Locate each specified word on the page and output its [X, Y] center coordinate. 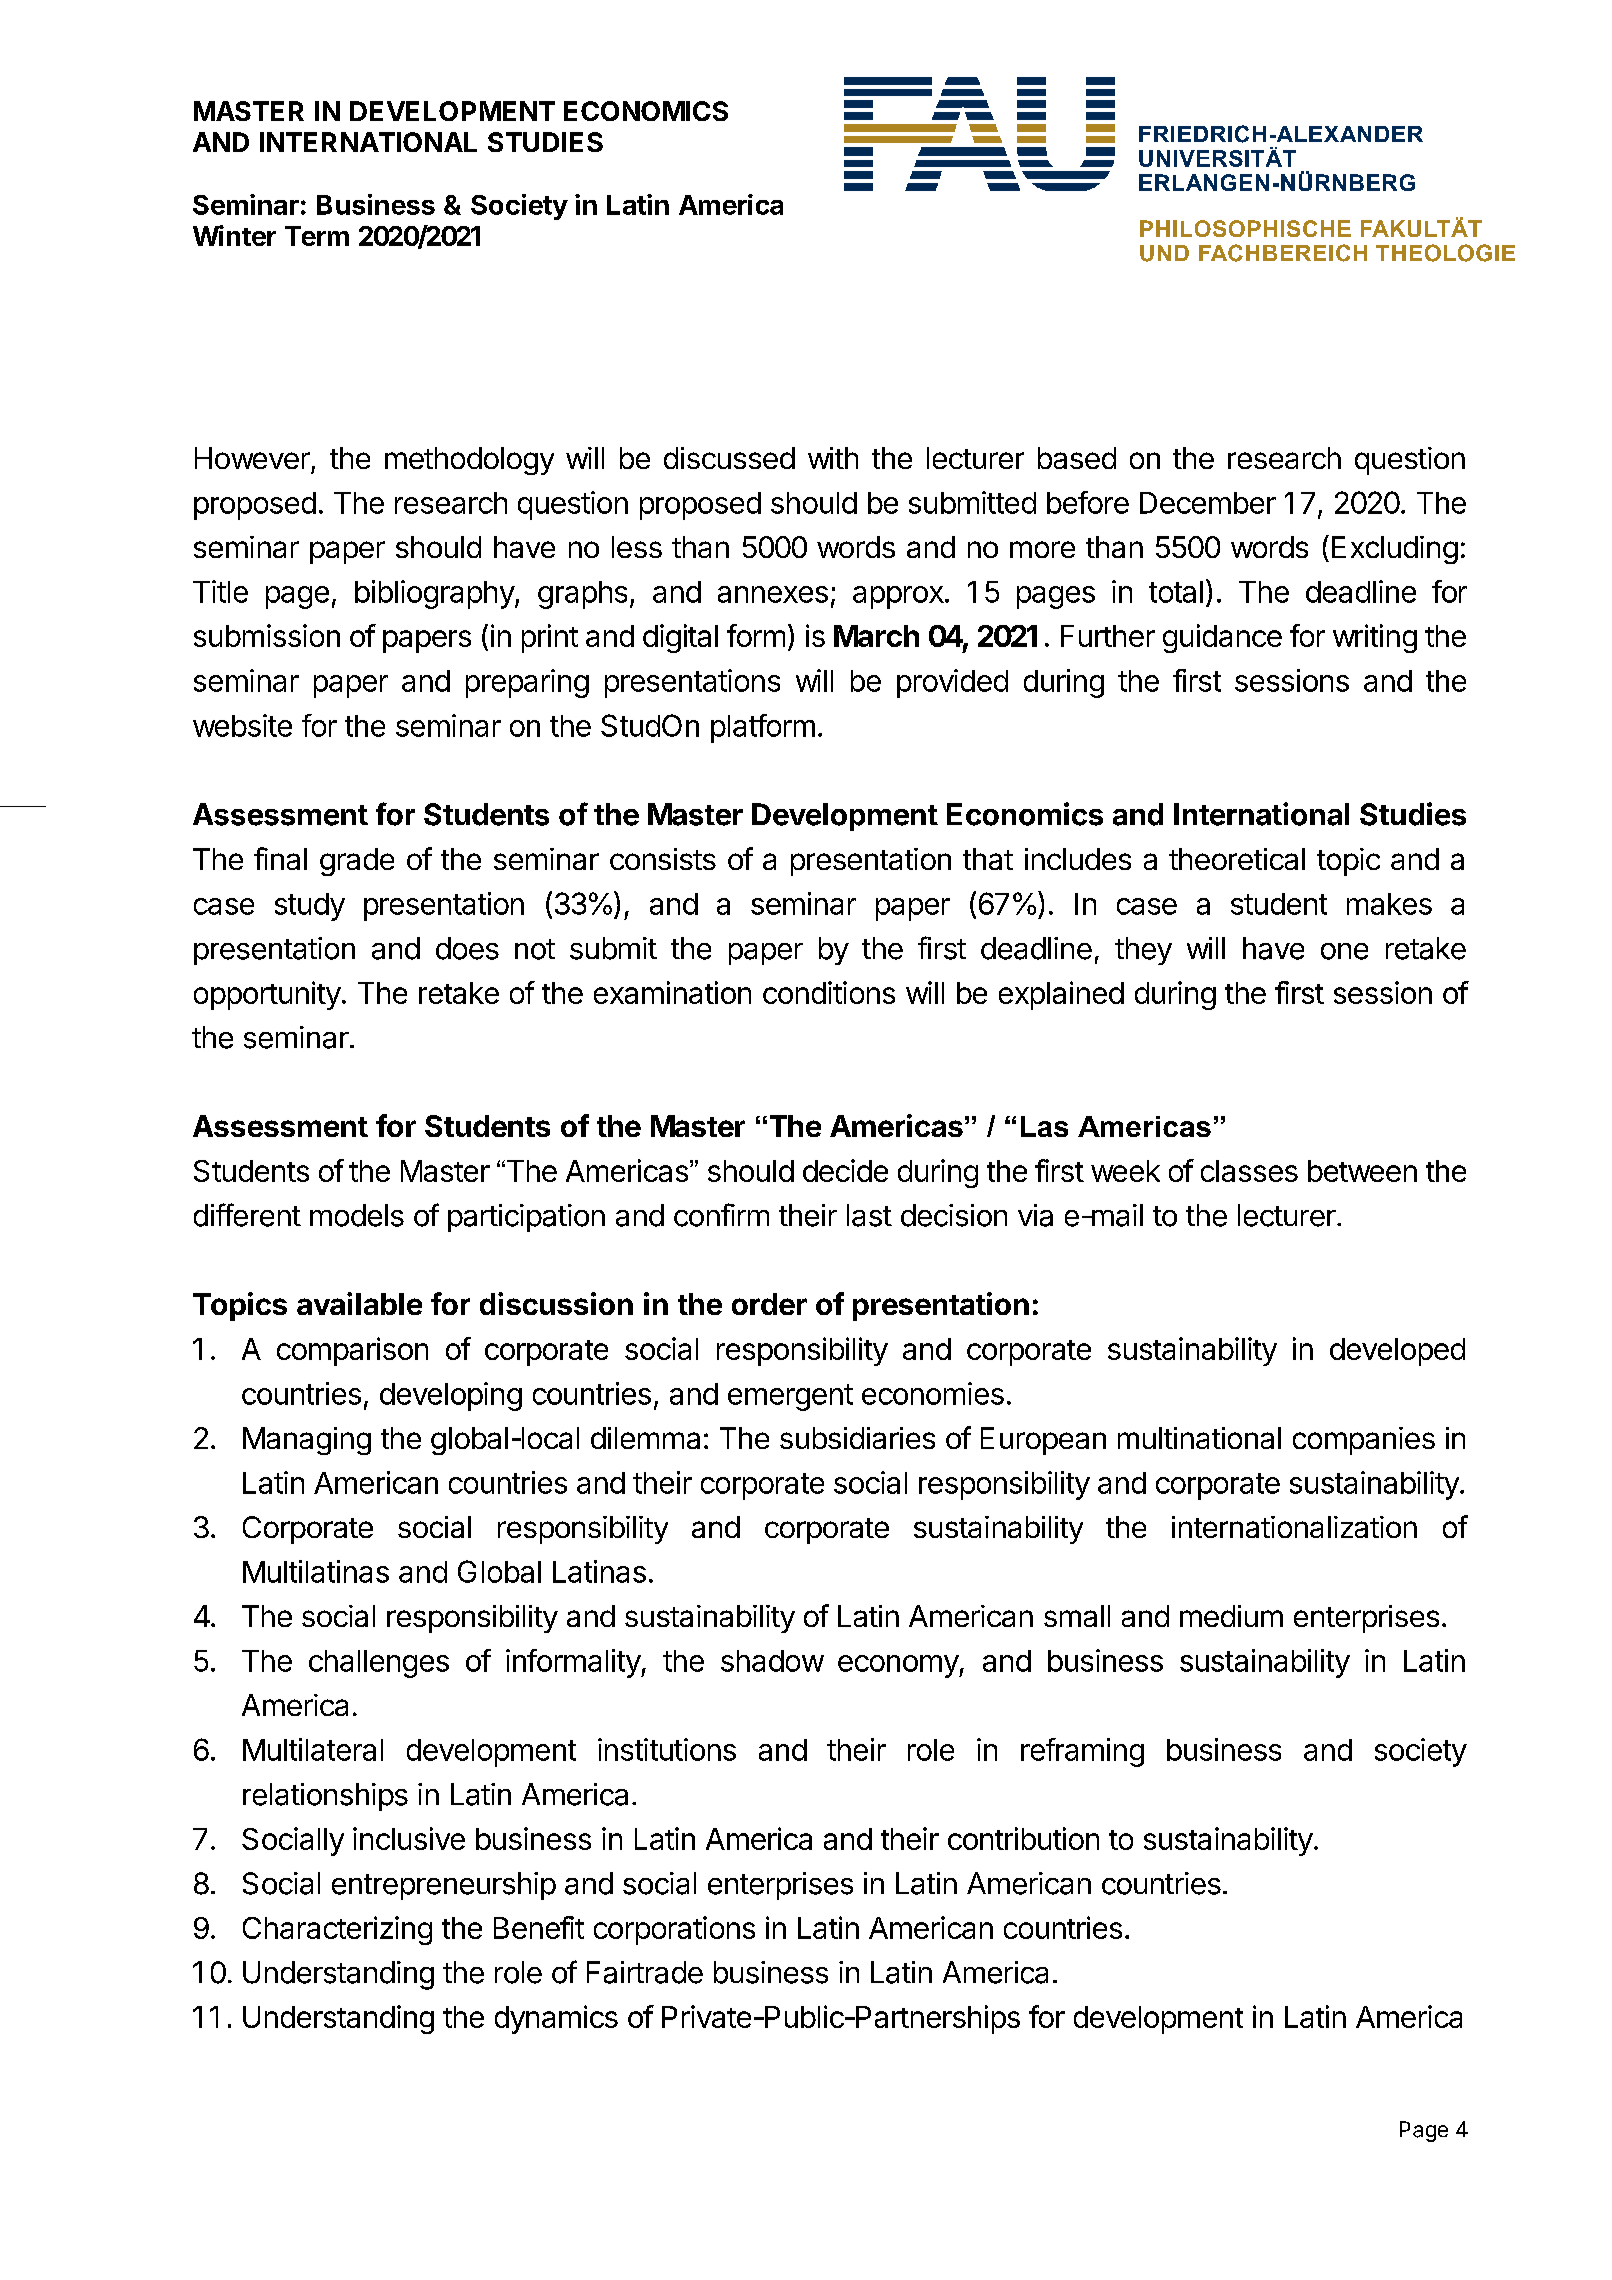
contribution [1023, 1838]
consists [663, 859]
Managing [307, 1441]
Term [317, 236]
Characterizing [337, 1930]
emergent [790, 1397]
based [1077, 458]
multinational [1199, 1438]
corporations [674, 1930]
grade [357, 862]
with [833, 458]
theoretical [1237, 859]
